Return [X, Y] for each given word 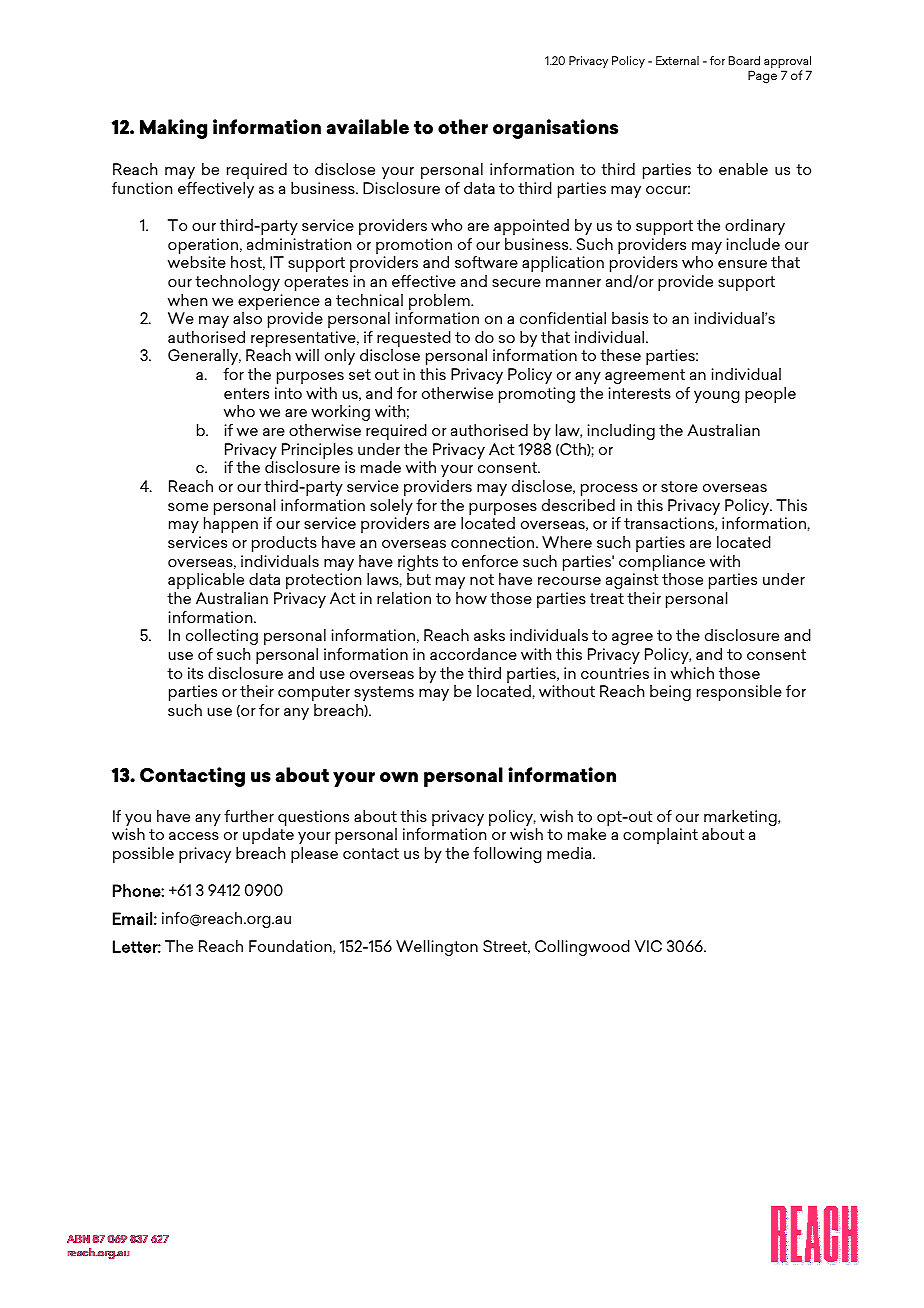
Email [132, 918]
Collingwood [582, 948]
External [677, 60]
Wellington [437, 948]
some [188, 507]
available [367, 126]
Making [173, 129]
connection [492, 542]
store [679, 486]
